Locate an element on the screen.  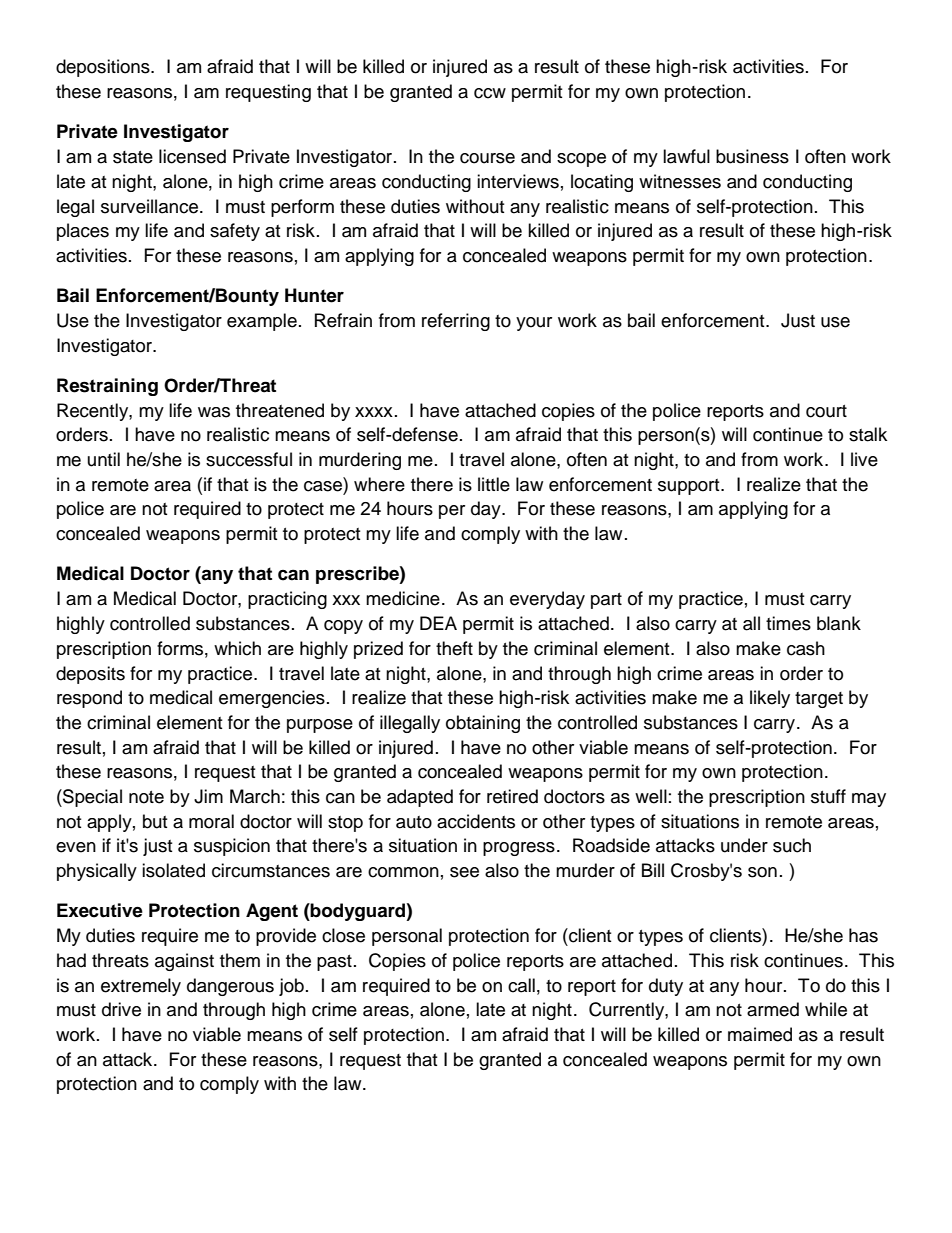
xxxx is located at coordinates (374, 412).
